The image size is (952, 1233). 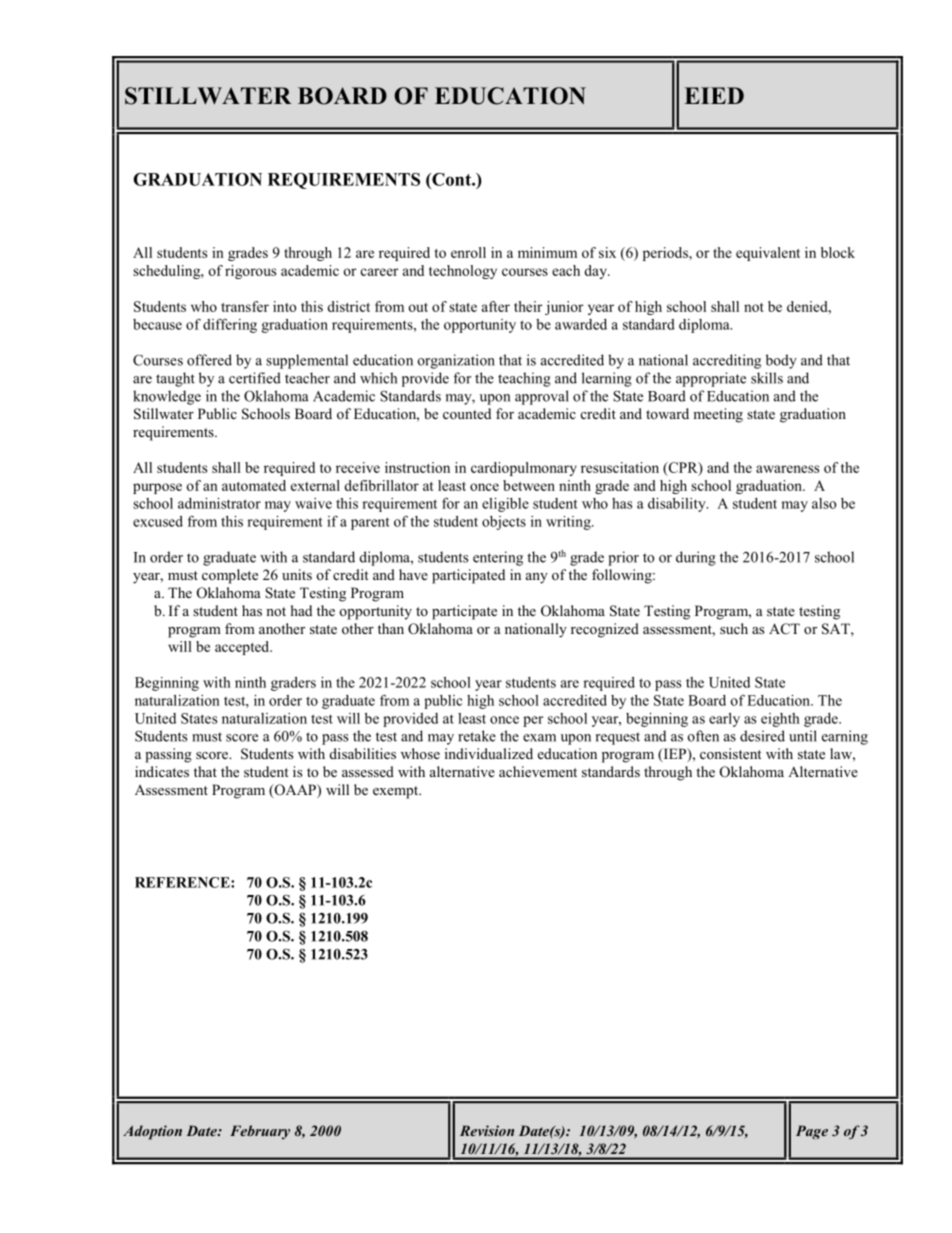 What do you see at coordinates (260, 1132) in the document?
I see `February` at bounding box center [260, 1132].
